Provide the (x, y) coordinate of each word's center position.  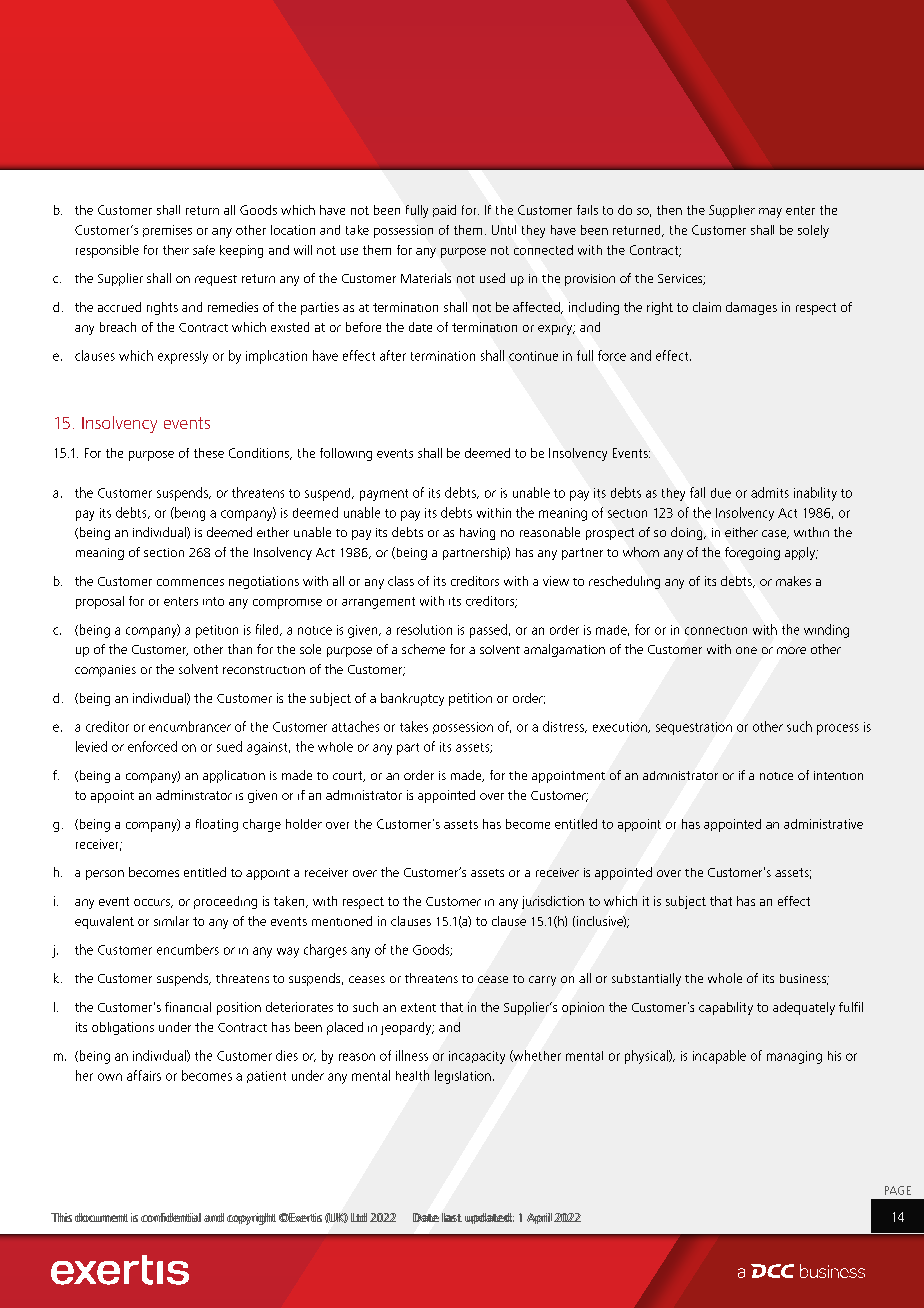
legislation (463, 1077)
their (176, 250)
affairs (144, 1075)
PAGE (898, 1190)
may (770, 213)
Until (504, 230)
